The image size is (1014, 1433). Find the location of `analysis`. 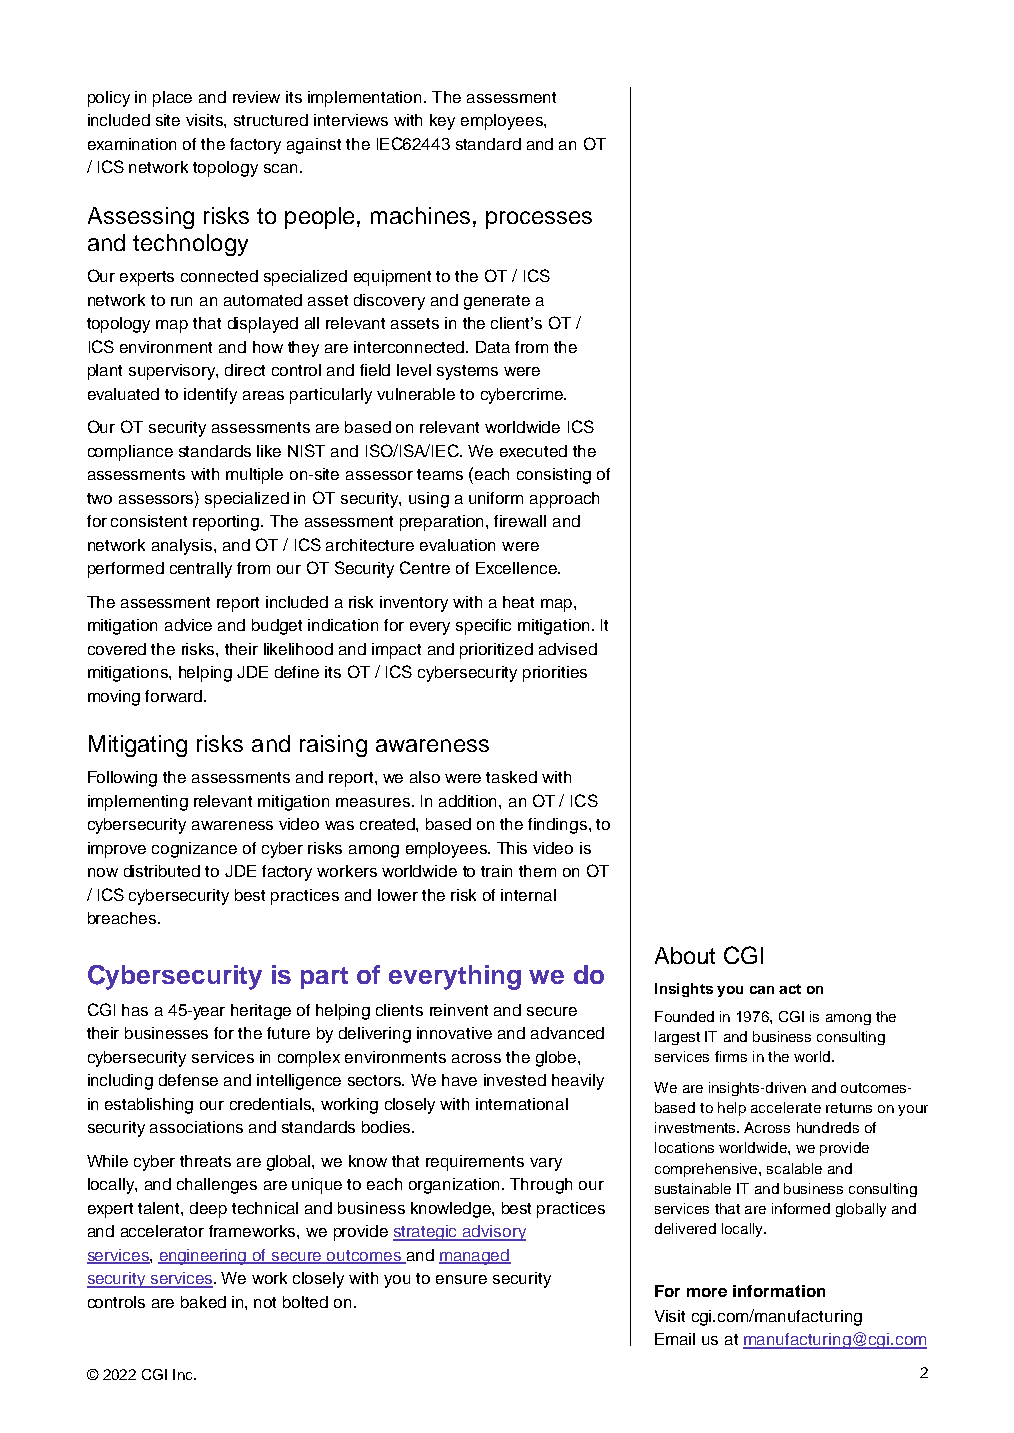

analysis is located at coordinates (183, 547).
